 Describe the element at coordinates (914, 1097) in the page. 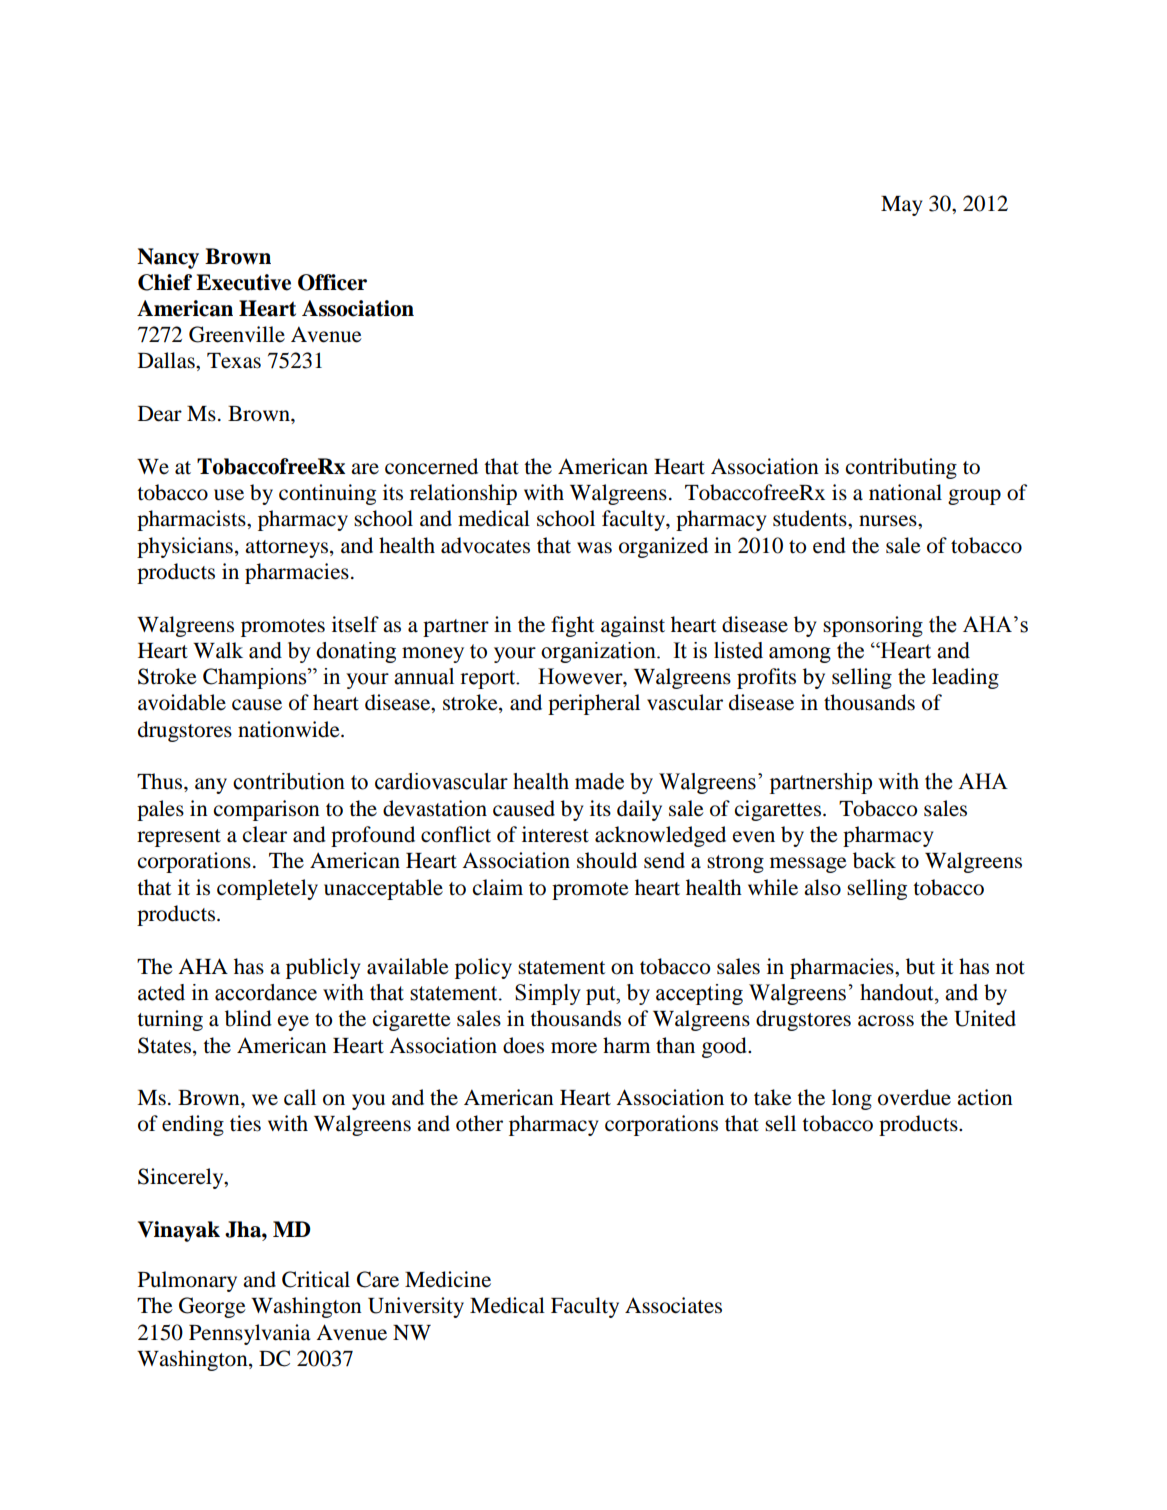

I see `overdue` at that location.
